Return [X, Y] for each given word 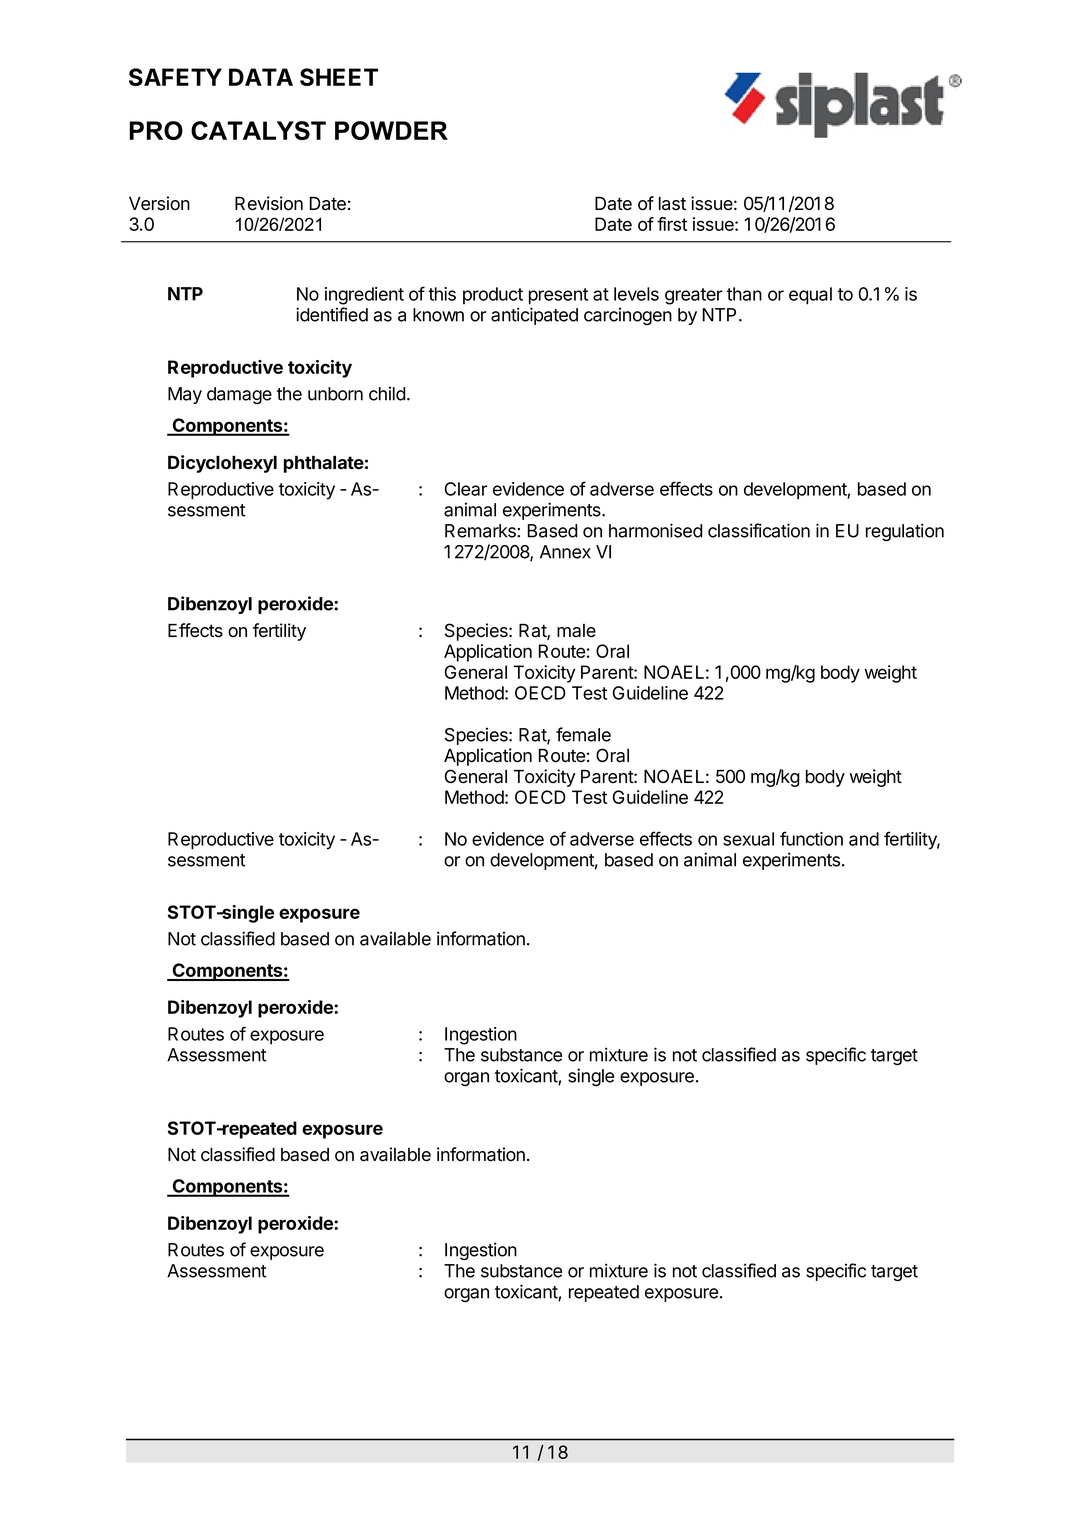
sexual [748, 839]
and [864, 839]
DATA [261, 77]
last [672, 204]
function [811, 838]
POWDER [391, 130]
